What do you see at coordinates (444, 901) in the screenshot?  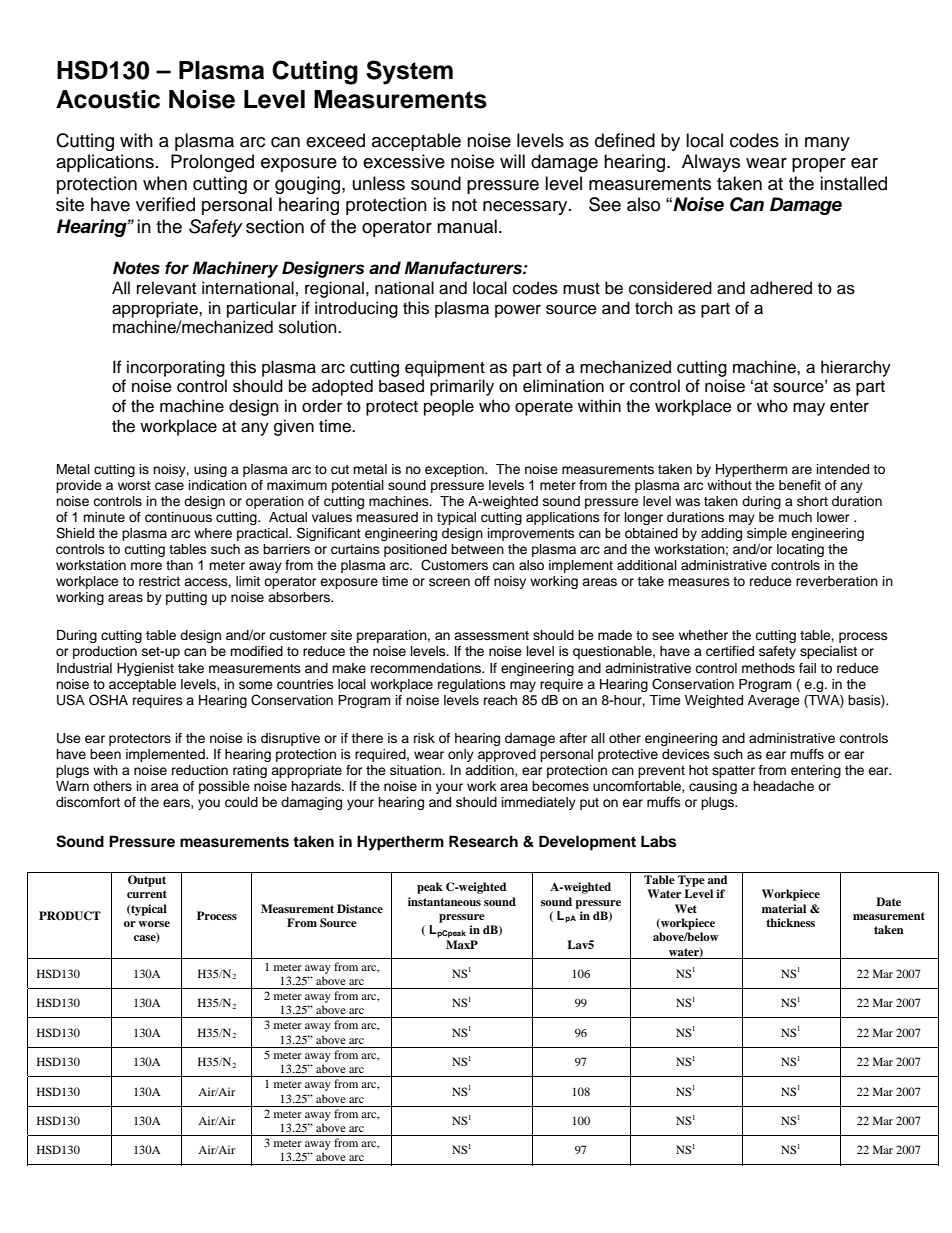 I see `instantaneous` at bounding box center [444, 901].
